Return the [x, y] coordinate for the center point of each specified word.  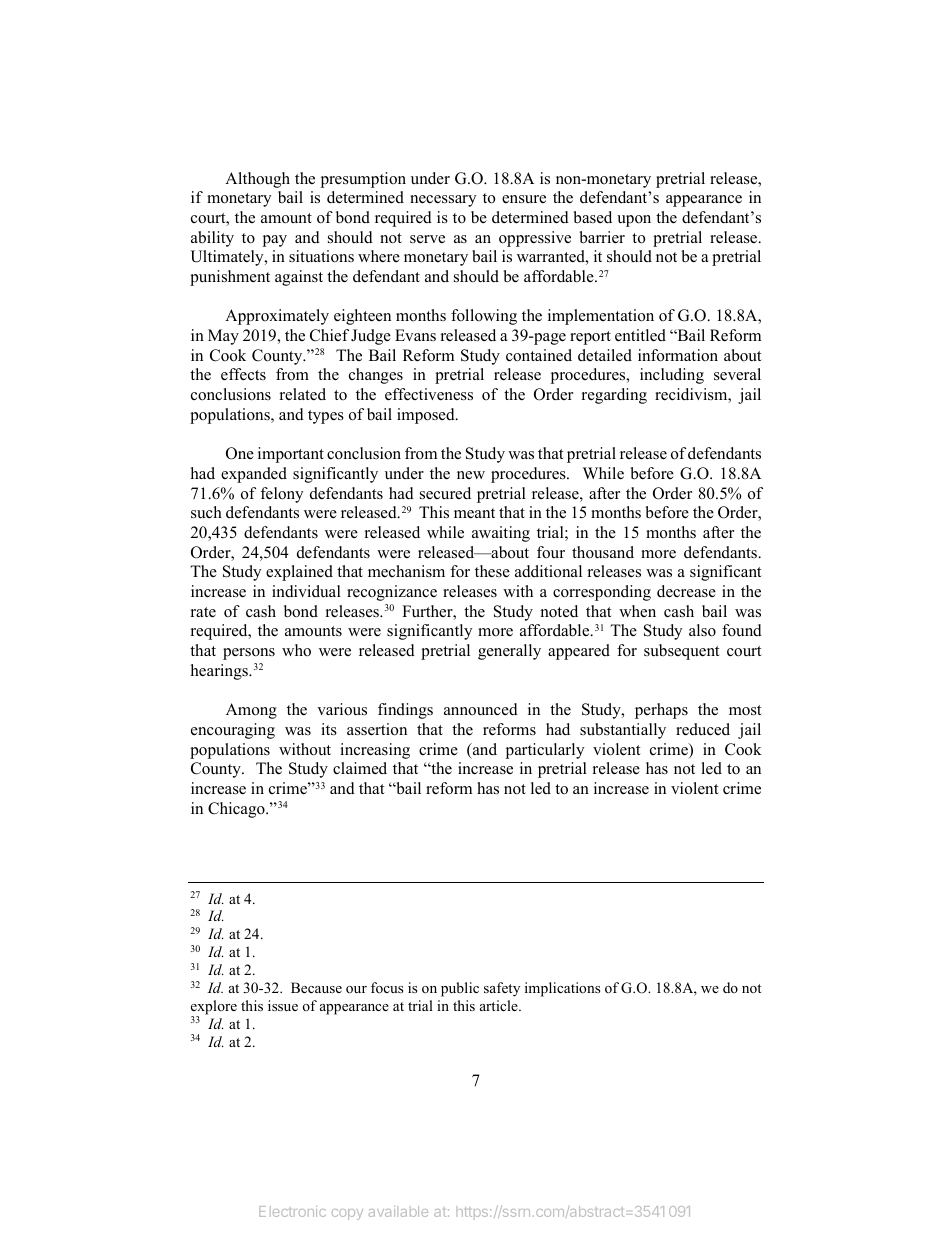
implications [562, 989]
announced [481, 709]
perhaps [661, 711]
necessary [443, 201]
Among [251, 711]
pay [274, 241]
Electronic [292, 1211]
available [398, 1211]
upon [634, 221]
